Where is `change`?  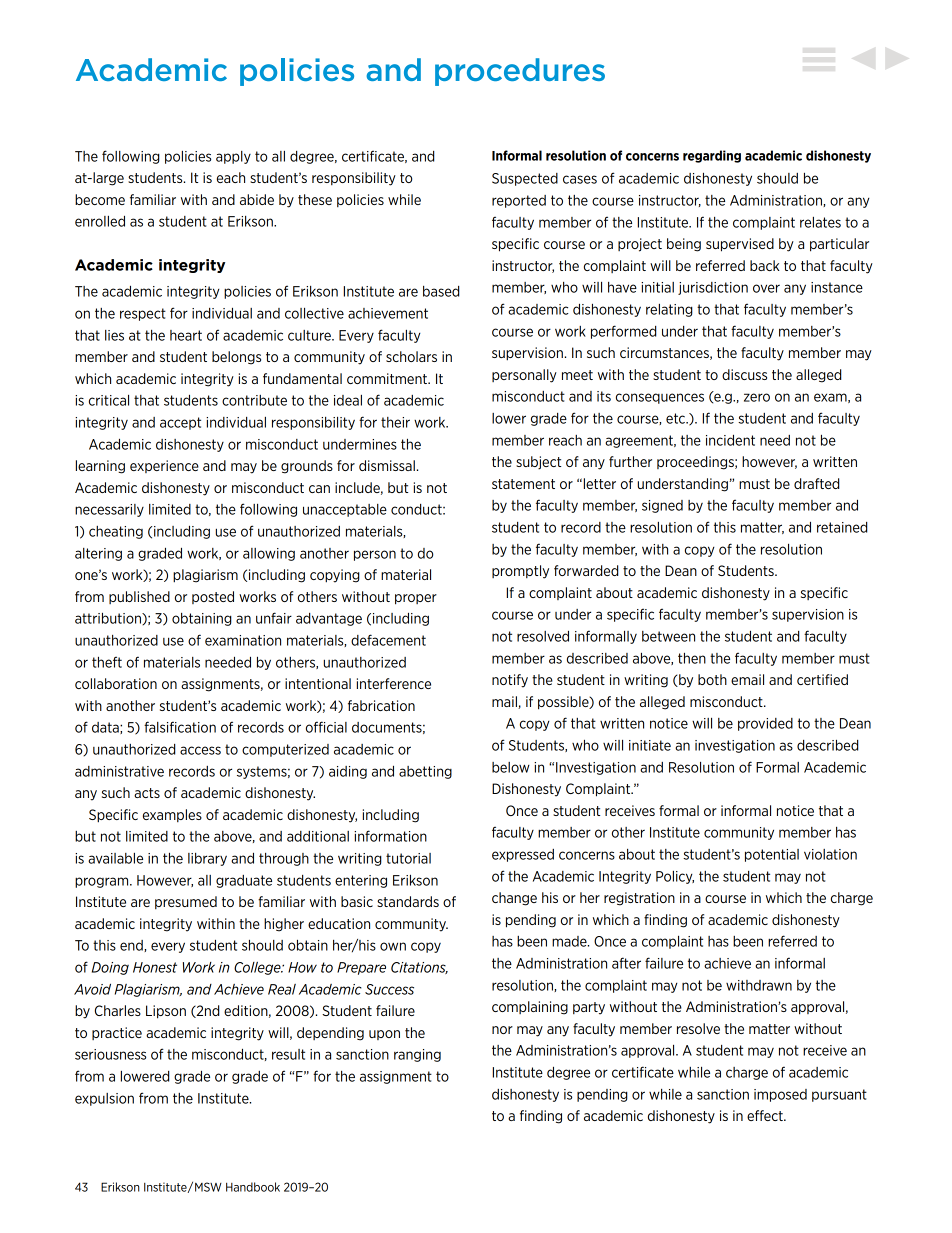
change is located at coordinates (514, 899).
